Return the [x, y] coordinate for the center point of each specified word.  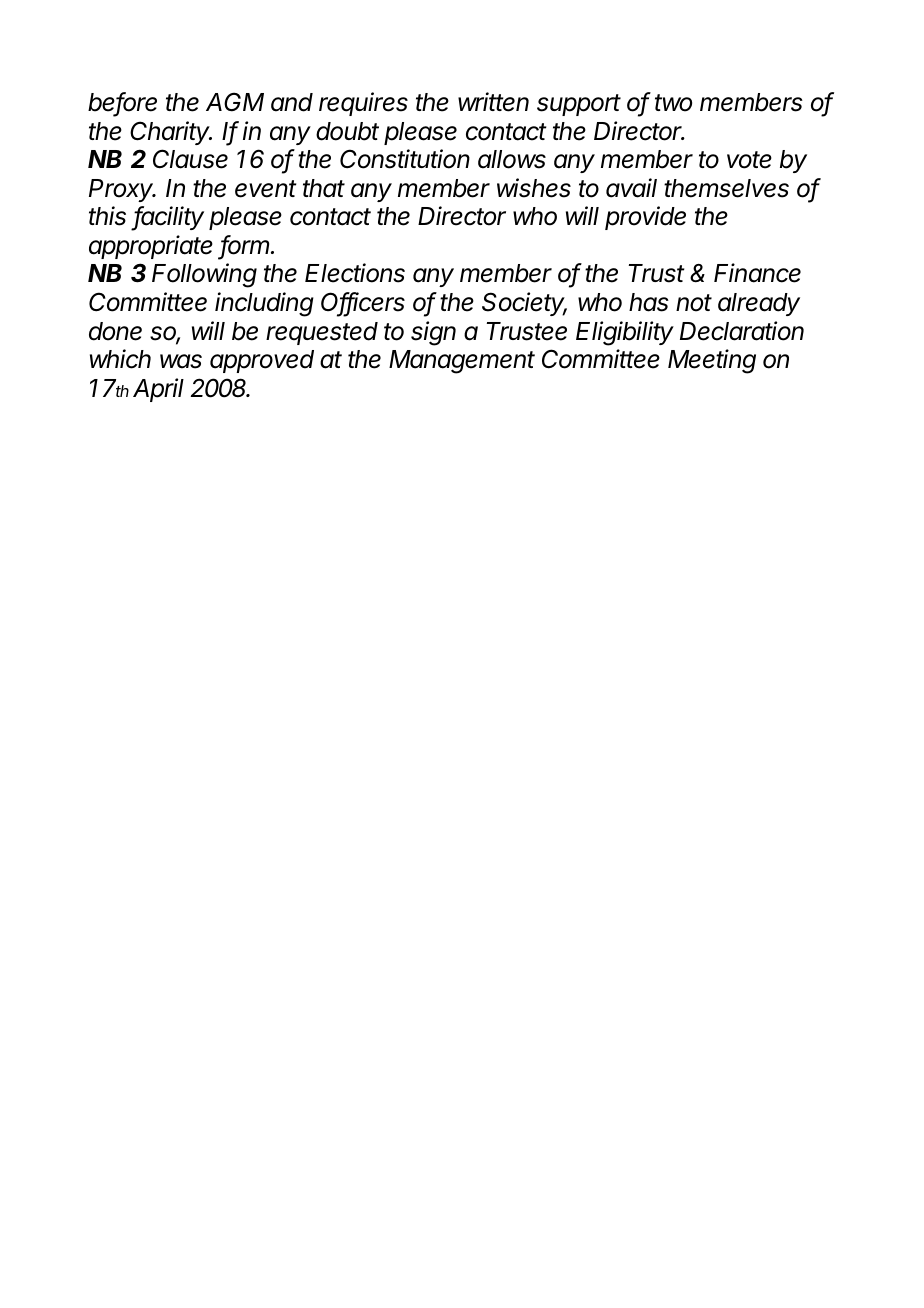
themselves [726, 188]
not [694, 303]
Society [524, 304]
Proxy [122, 190]
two [673, 103]
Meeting [712, 361]
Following [204, 275]
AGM [235, 102]
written [493, 102]
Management [462, 362]
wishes [534, 188]
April [158, 390]
